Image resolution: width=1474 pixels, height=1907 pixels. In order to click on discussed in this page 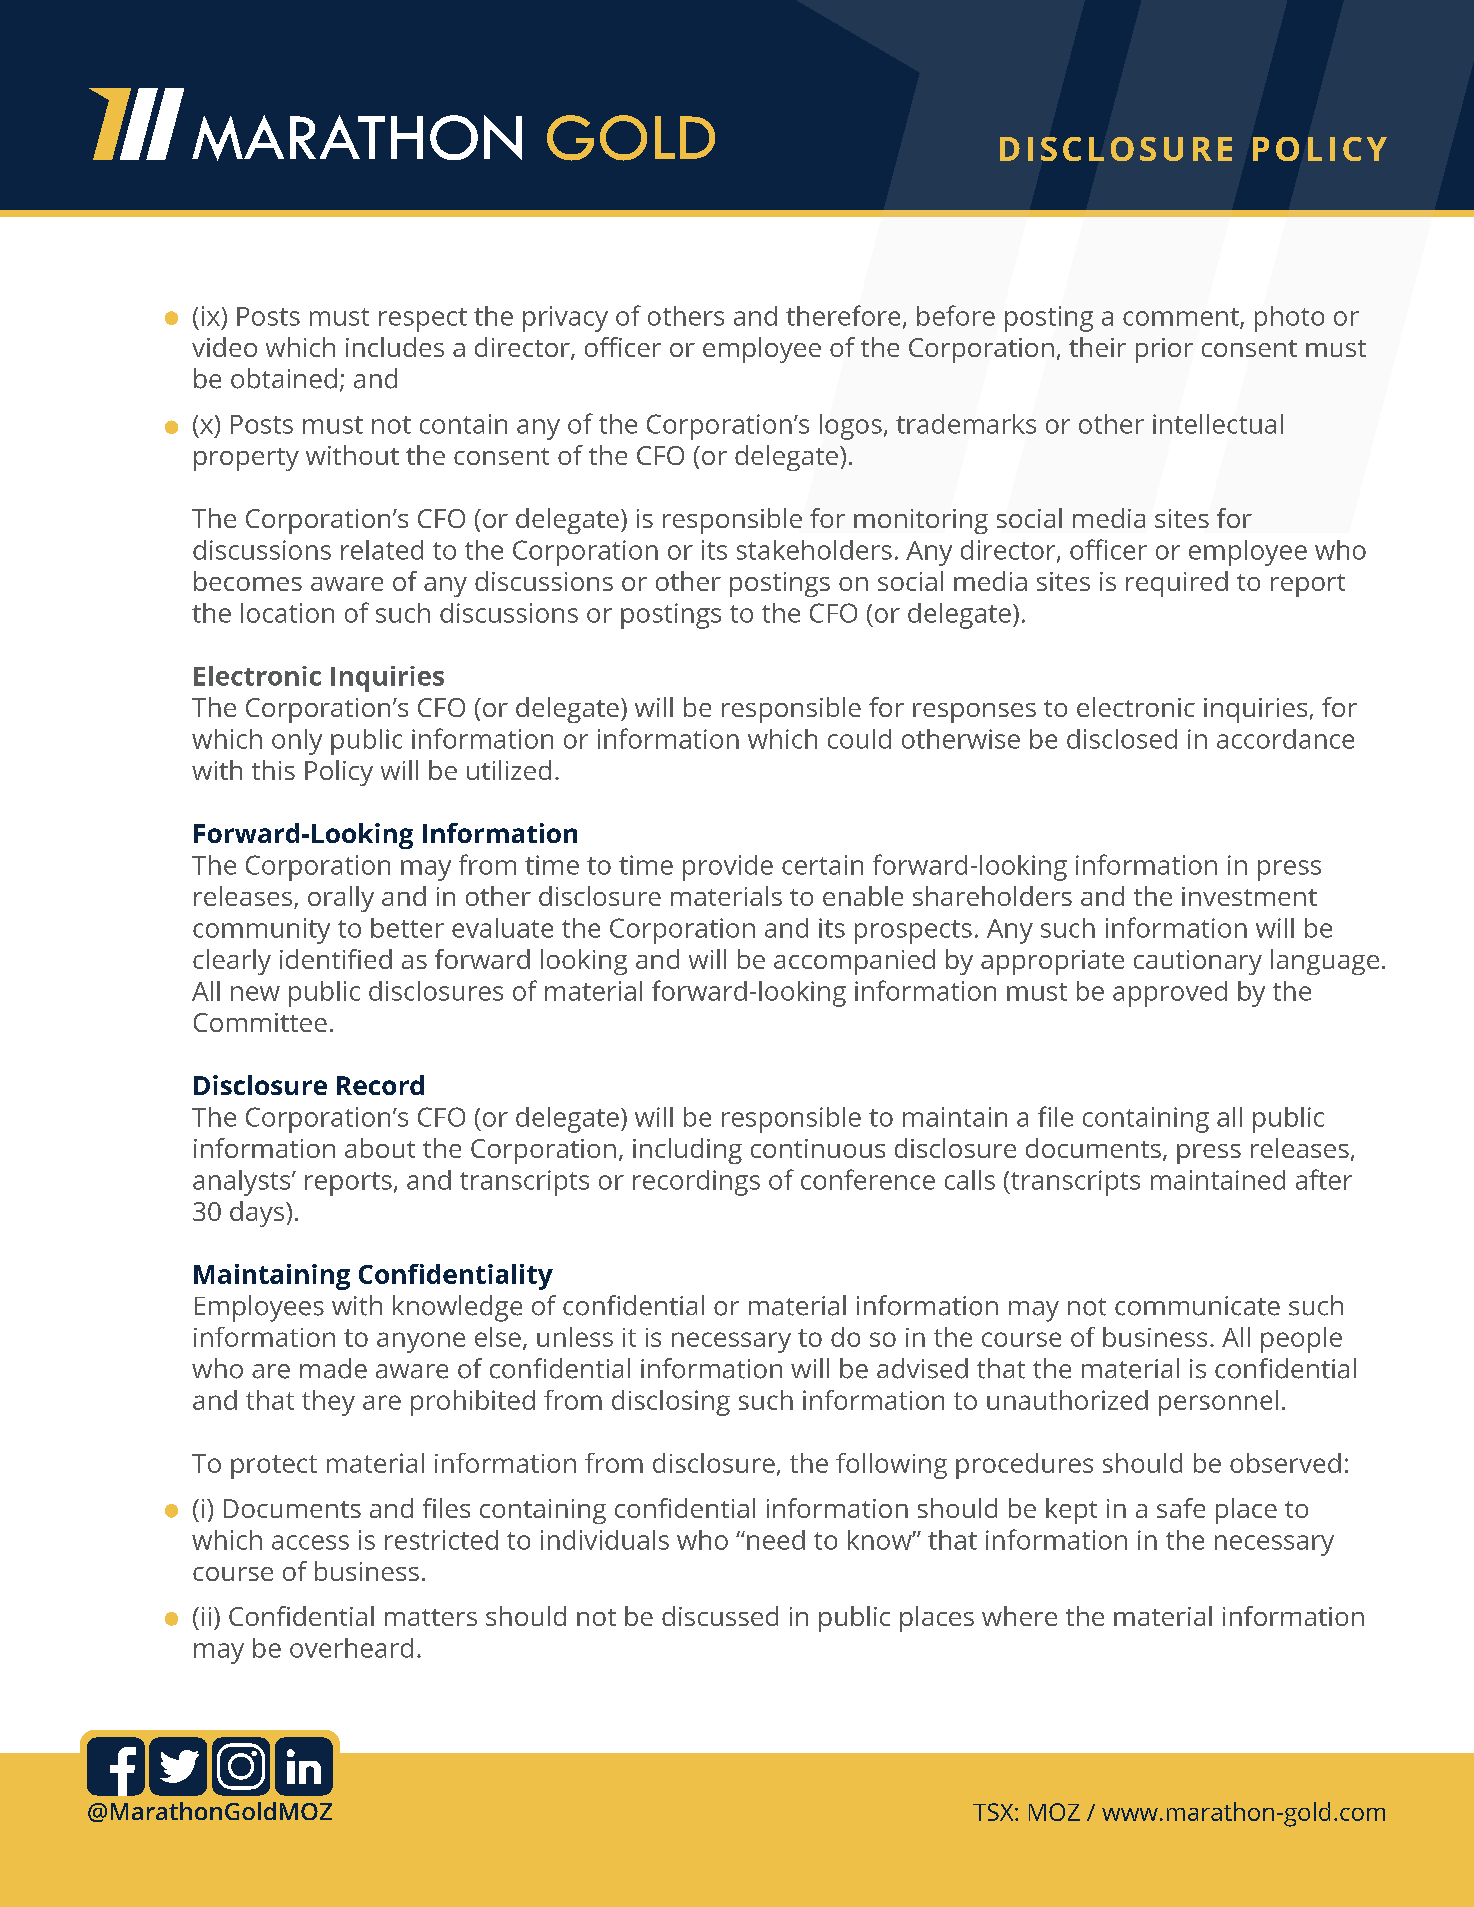, I will do `click(720, 1616)`.
